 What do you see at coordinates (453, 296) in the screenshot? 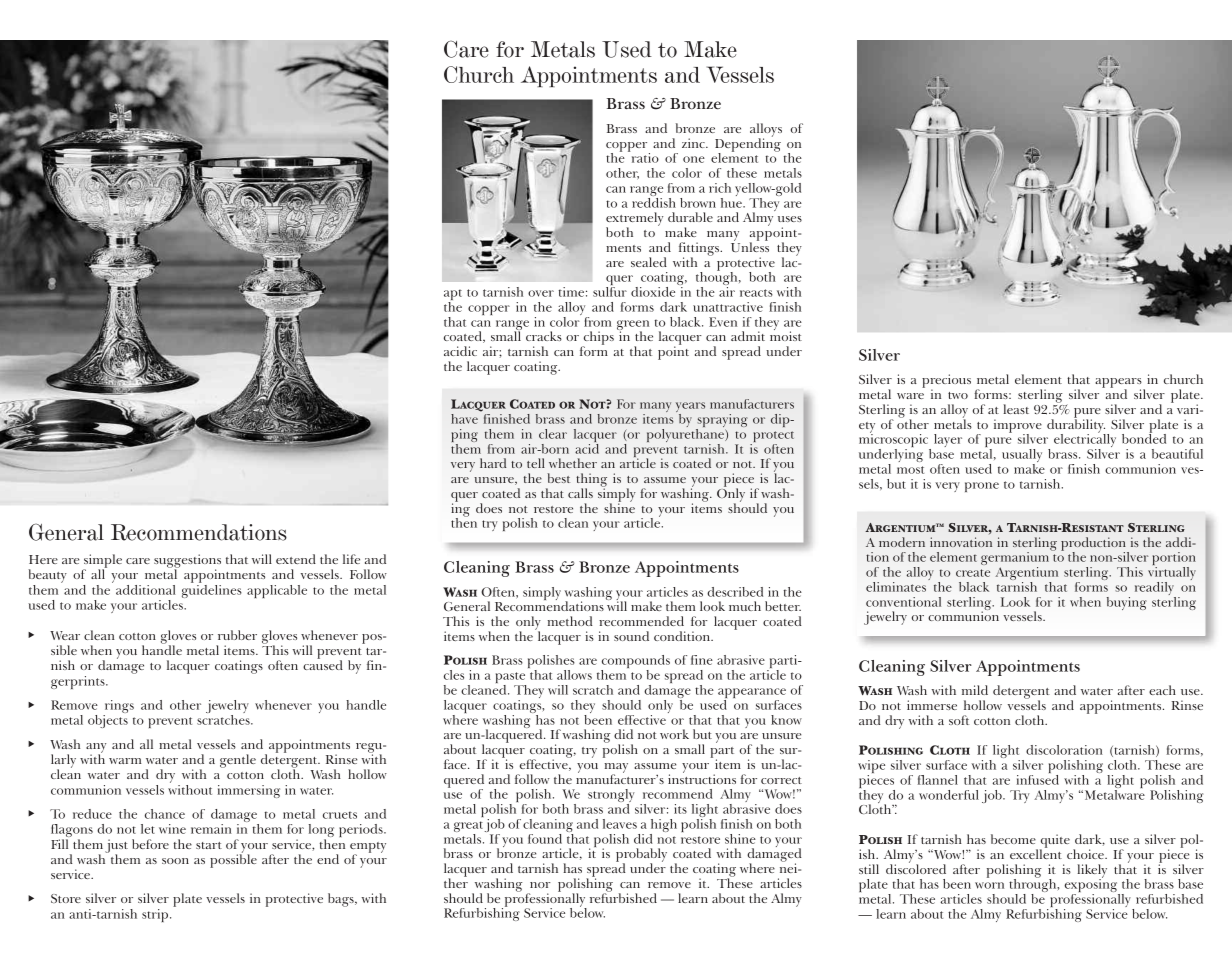
I see `apt` at bounding box center [453, 296].
